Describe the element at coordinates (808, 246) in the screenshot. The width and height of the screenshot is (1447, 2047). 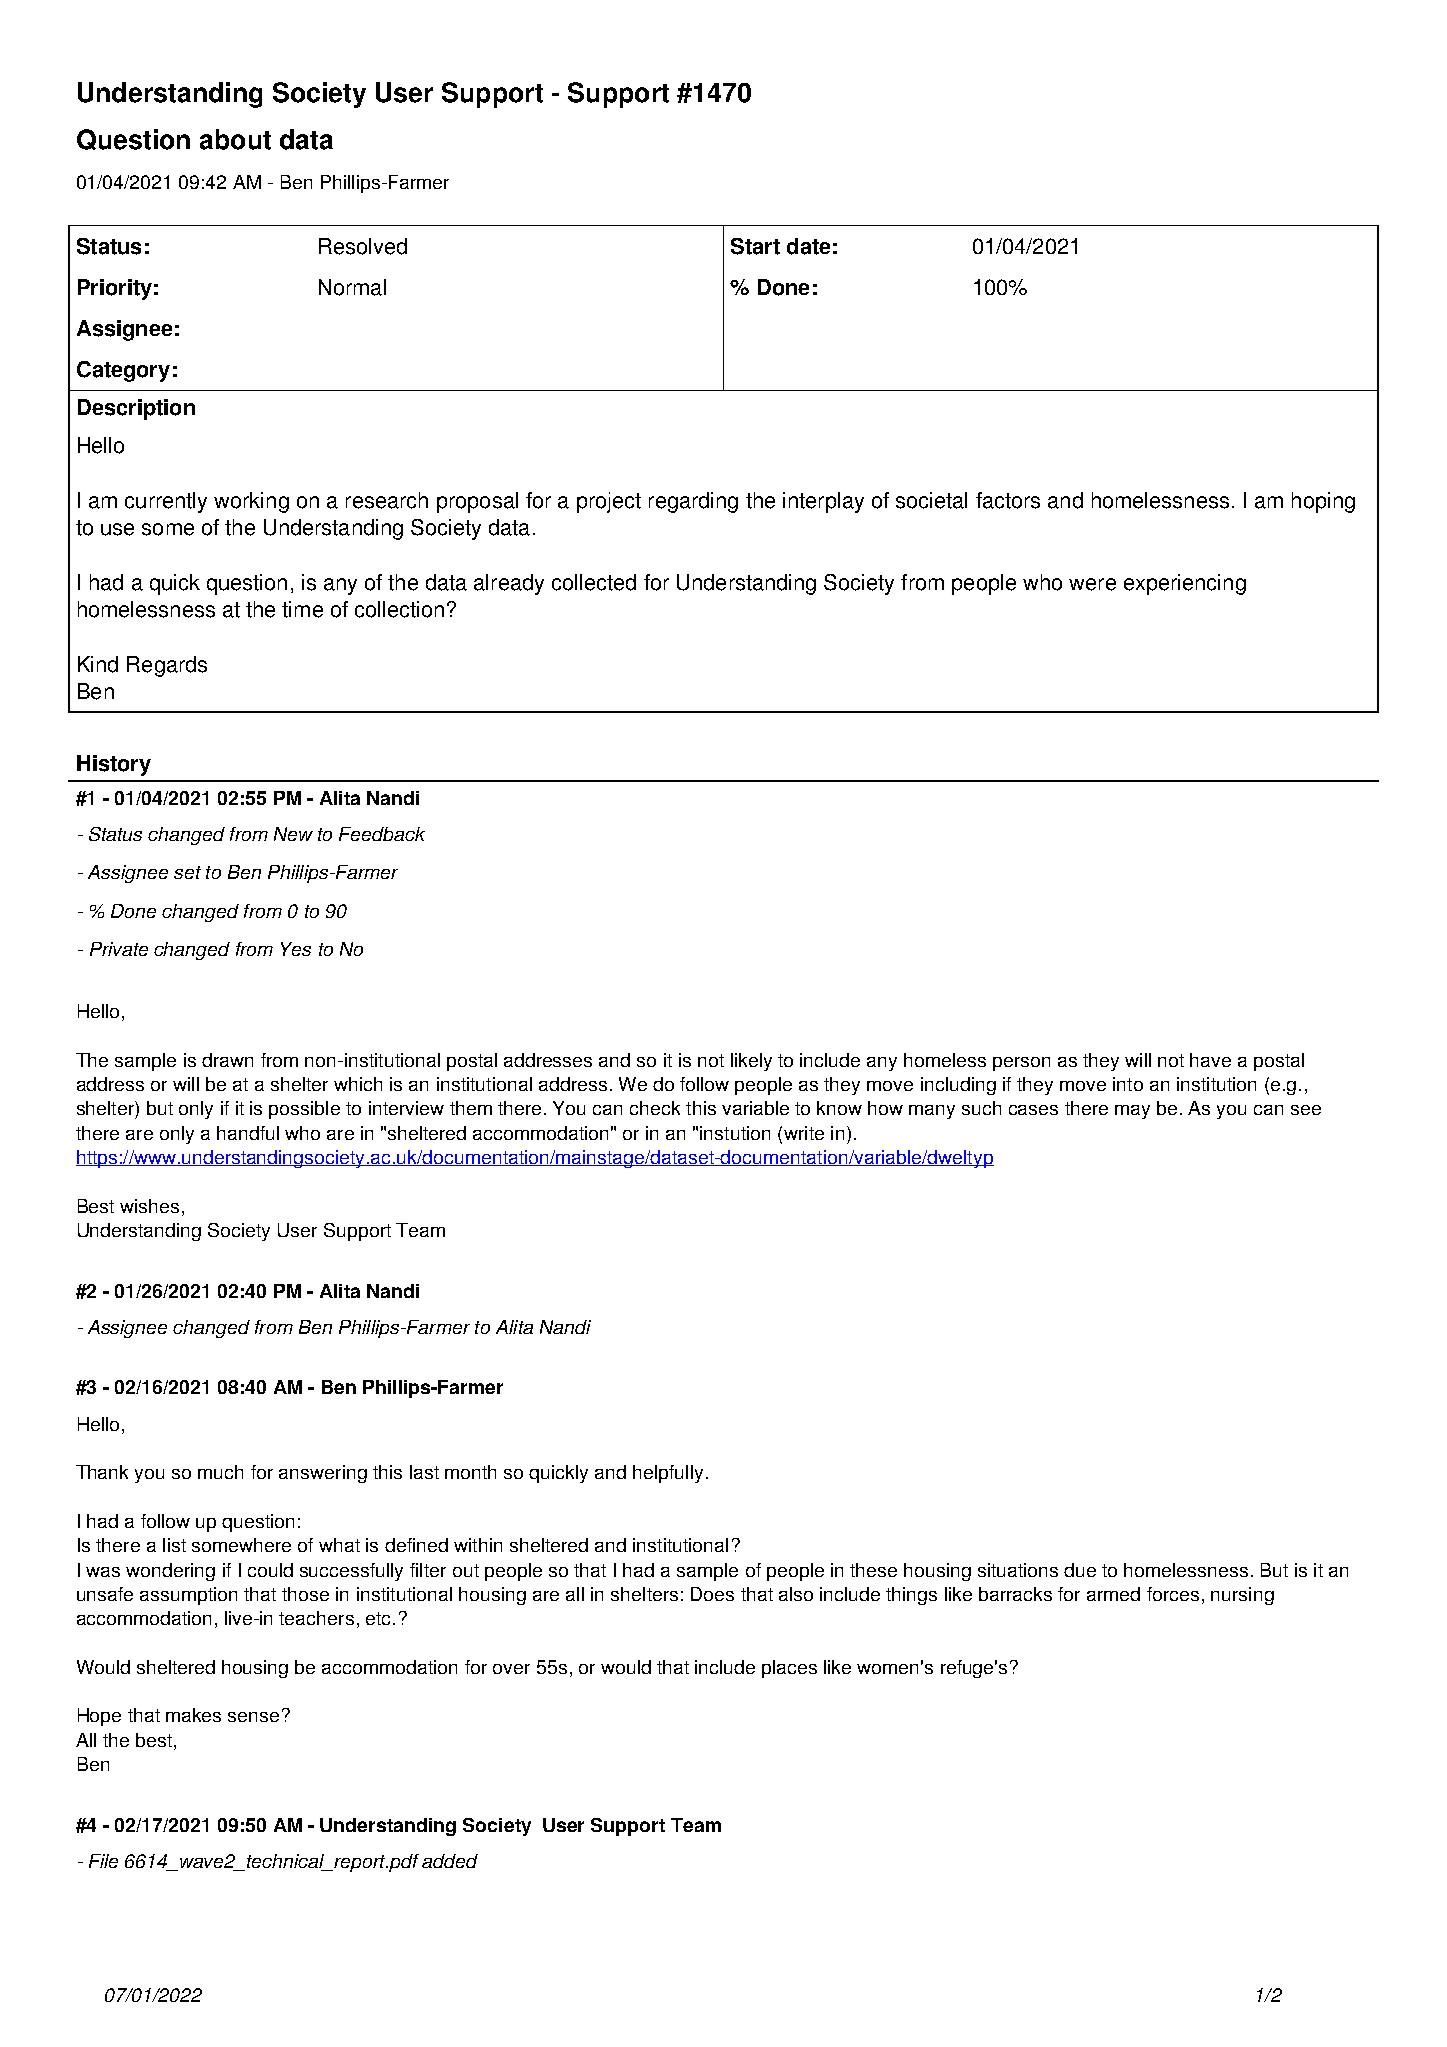
I see `date` at that location.
